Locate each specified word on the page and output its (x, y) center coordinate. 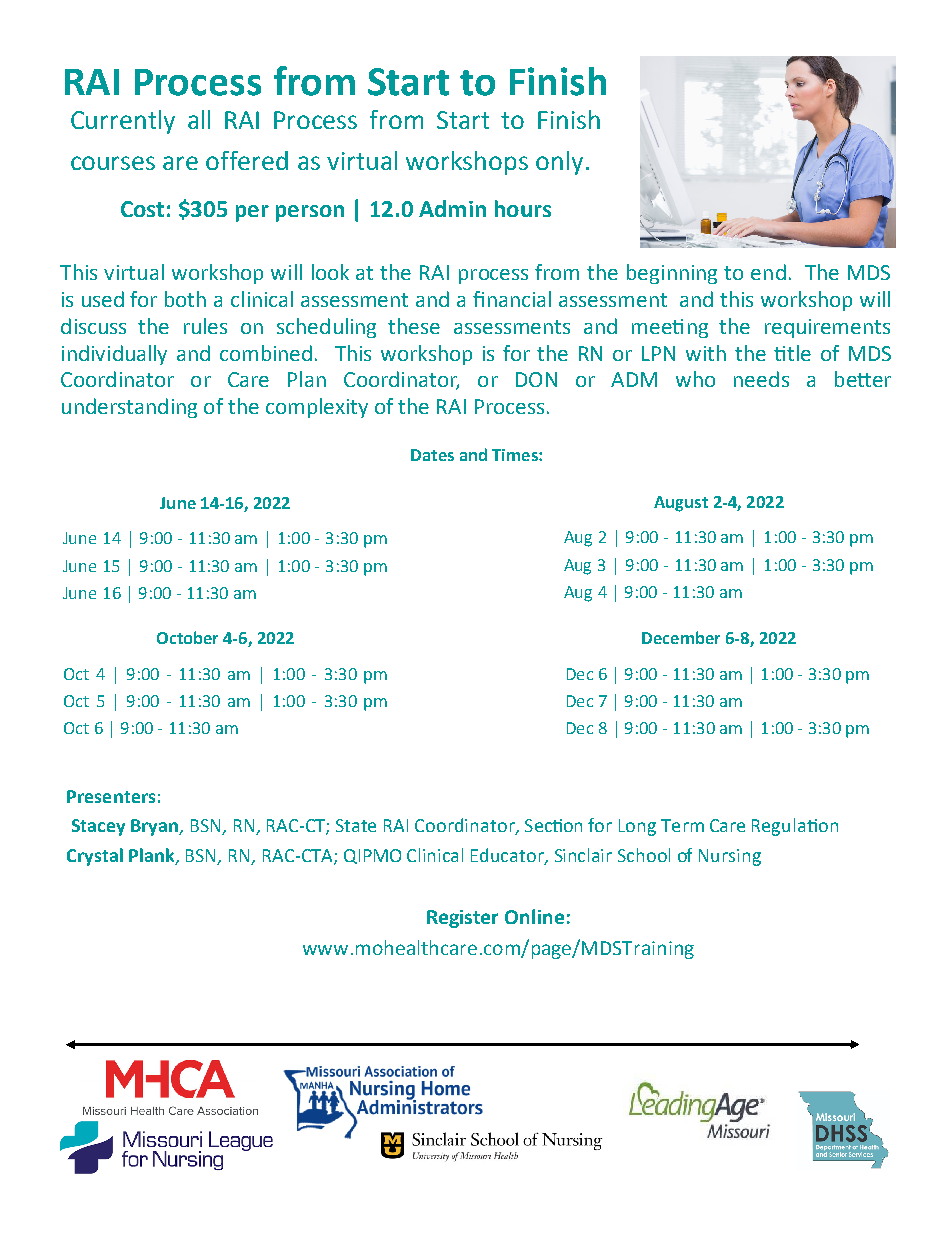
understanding (129, 408)
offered (247, 160)
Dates (432, 455)
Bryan (156, 827)
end (768, 272)
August (681, 504)
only (559, 163)
